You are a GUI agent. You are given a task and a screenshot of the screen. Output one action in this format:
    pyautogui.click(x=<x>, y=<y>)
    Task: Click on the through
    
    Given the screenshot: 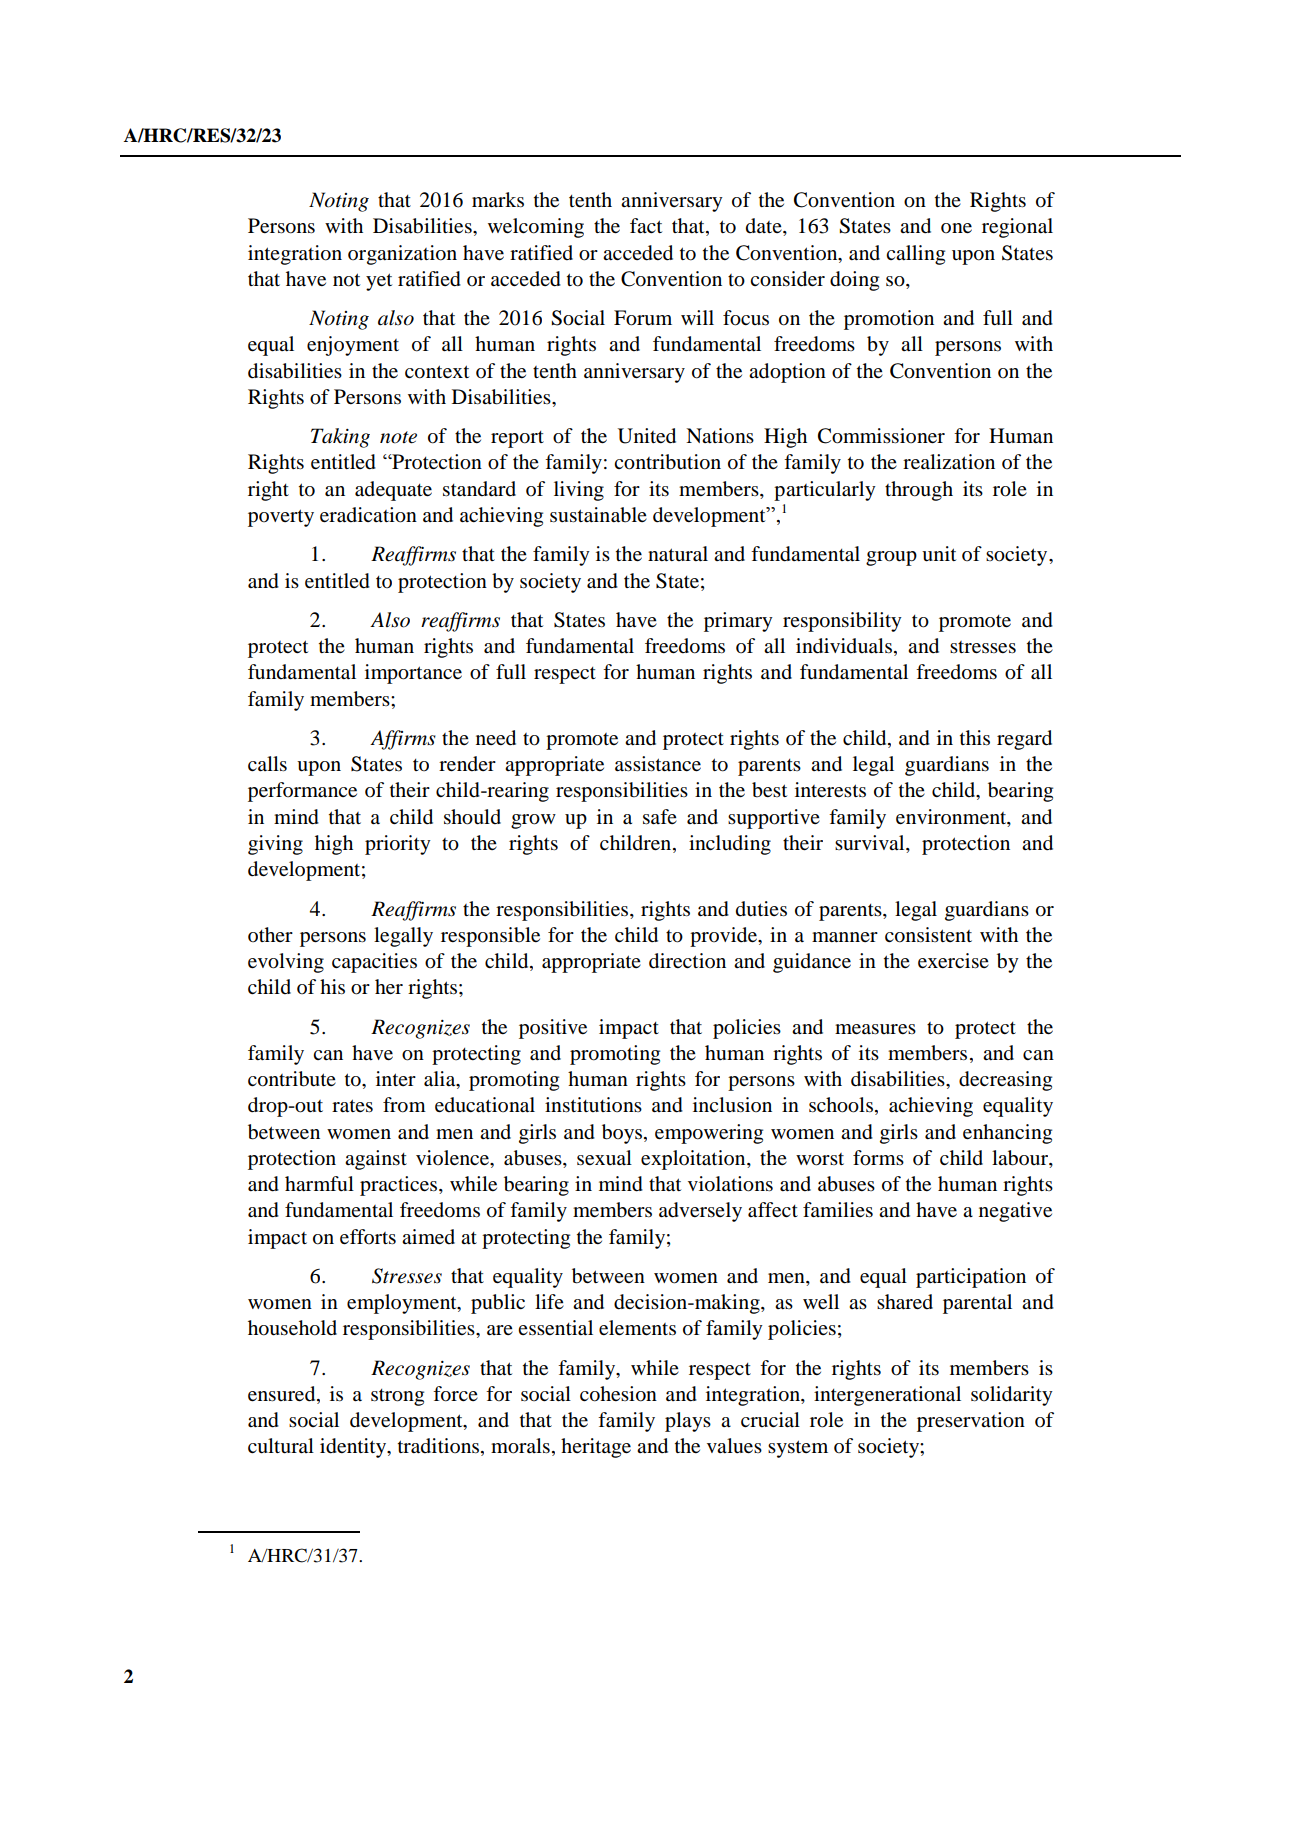 What is the action you would take?
    pyautogui.click(x=919, y=491)
